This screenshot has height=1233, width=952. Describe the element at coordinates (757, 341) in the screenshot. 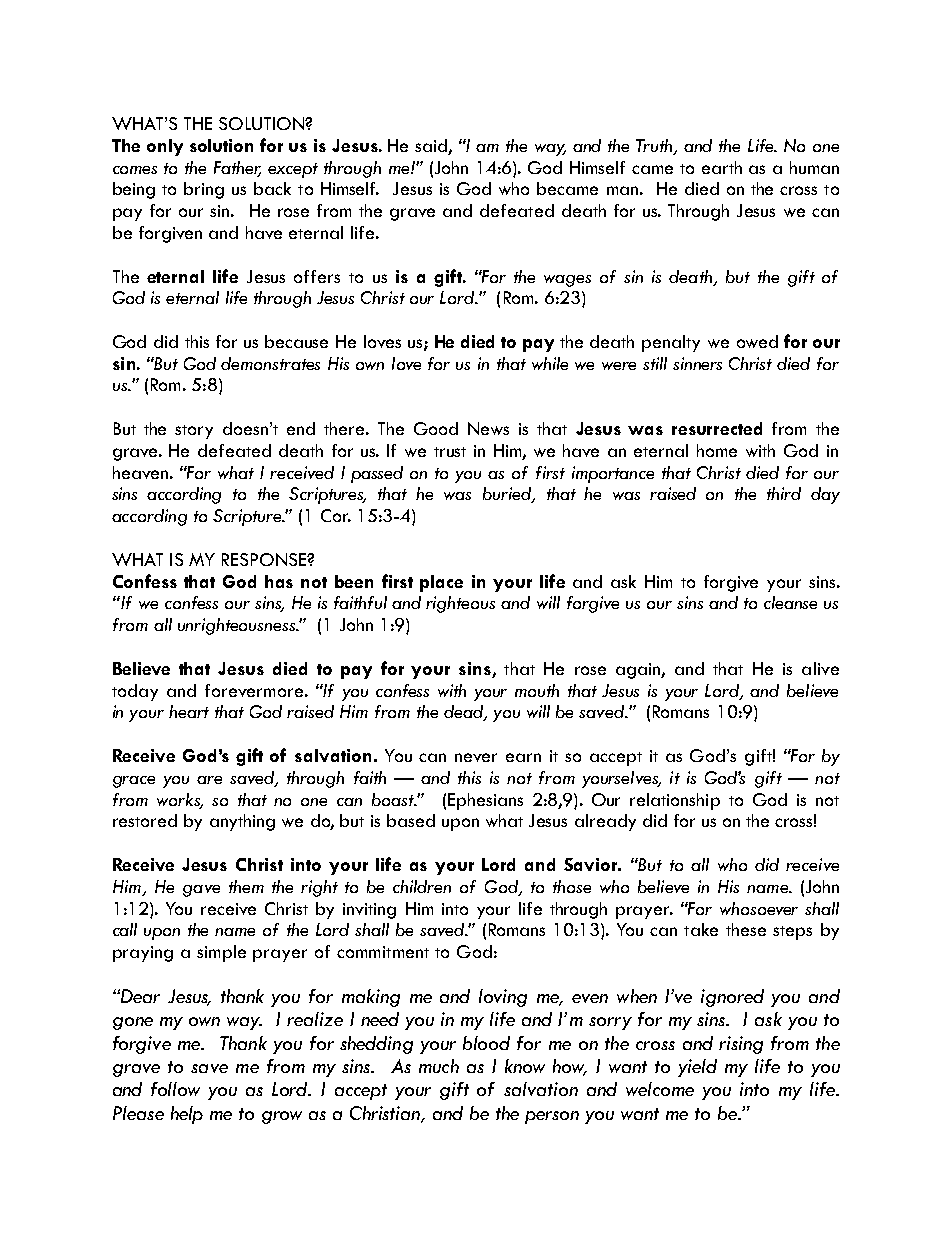

I see `owed` at that location.
